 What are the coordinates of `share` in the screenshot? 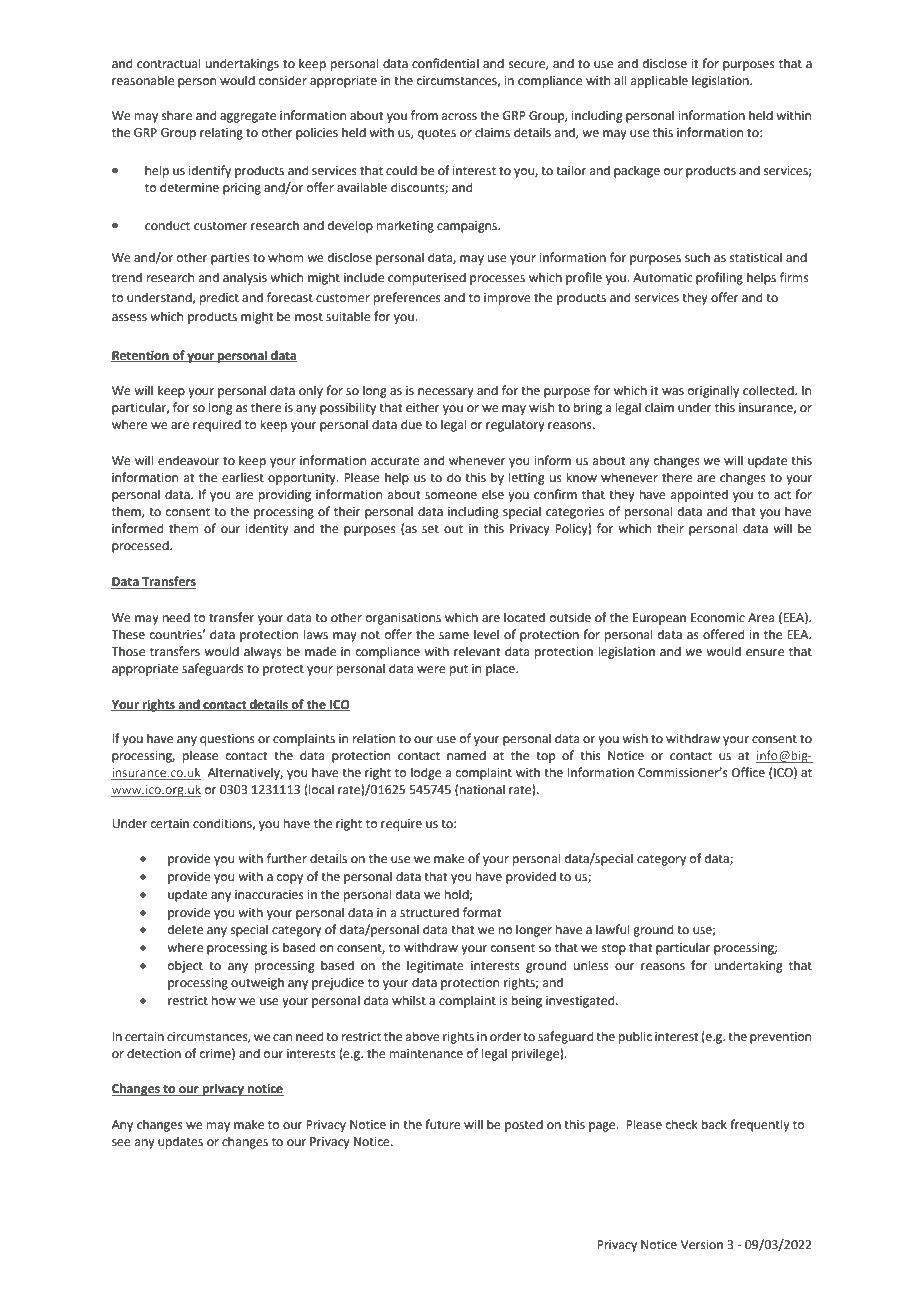 It's located at (177, 115).
